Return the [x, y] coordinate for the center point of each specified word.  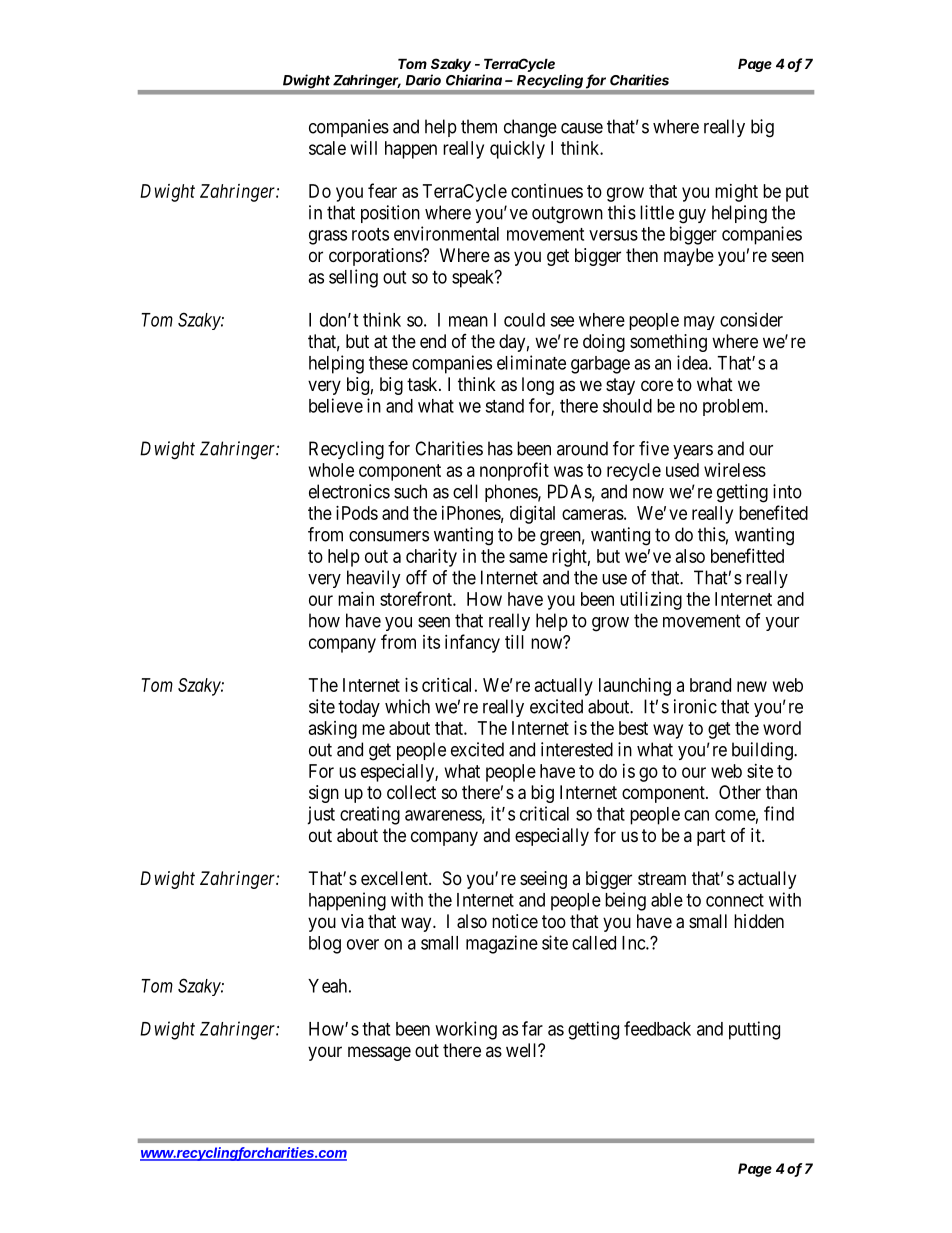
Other [740, 792]
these [388, 363]
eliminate [531, 362]
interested [577, 749]
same [528, 557]
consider [751, 319]
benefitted [747, 555]
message [379, 1053]
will [364, 148]
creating [370, 815]
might [736, 193]
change [530, 128]
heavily [374, 579]
